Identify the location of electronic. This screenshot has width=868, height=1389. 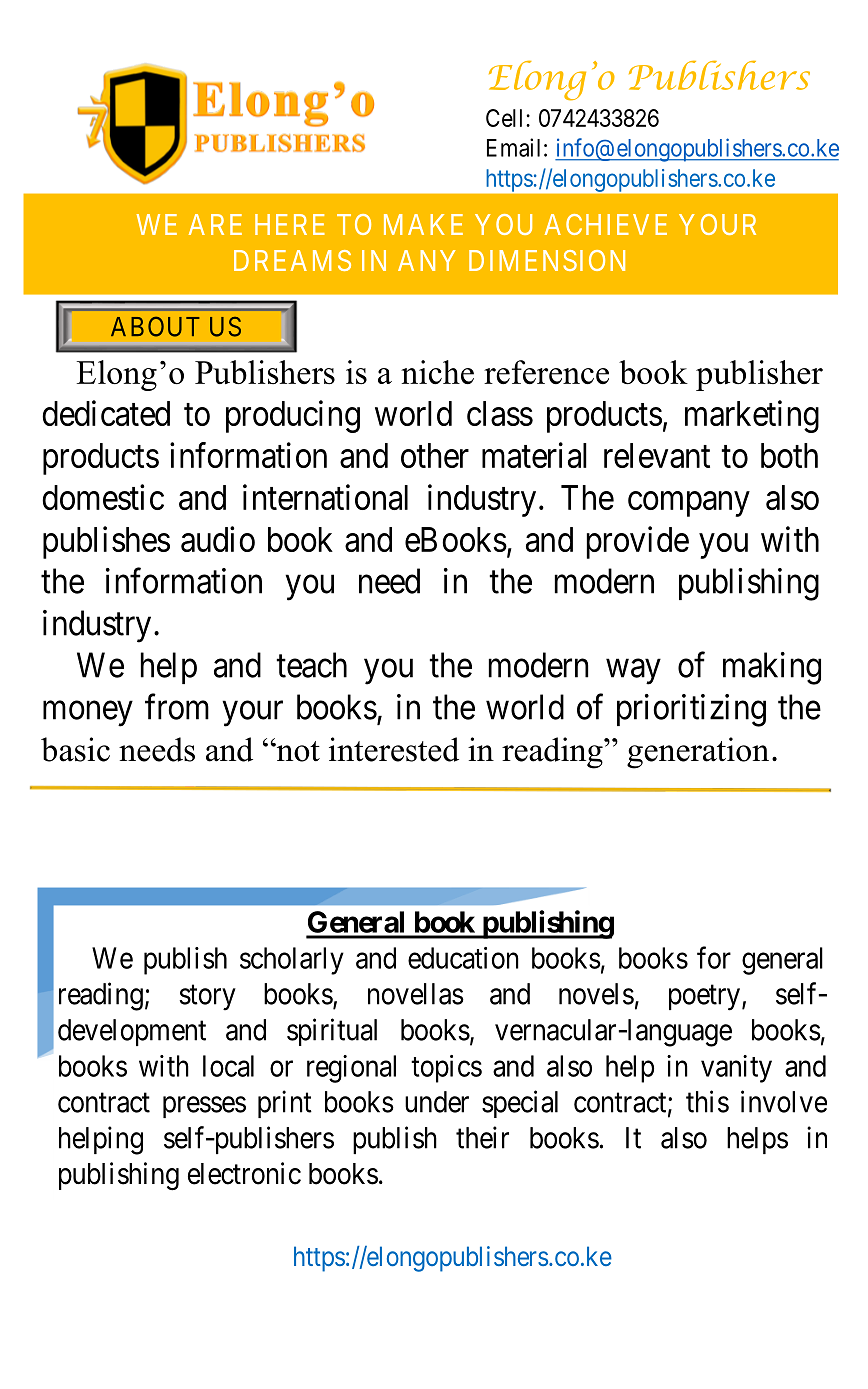
(244, 1173).
